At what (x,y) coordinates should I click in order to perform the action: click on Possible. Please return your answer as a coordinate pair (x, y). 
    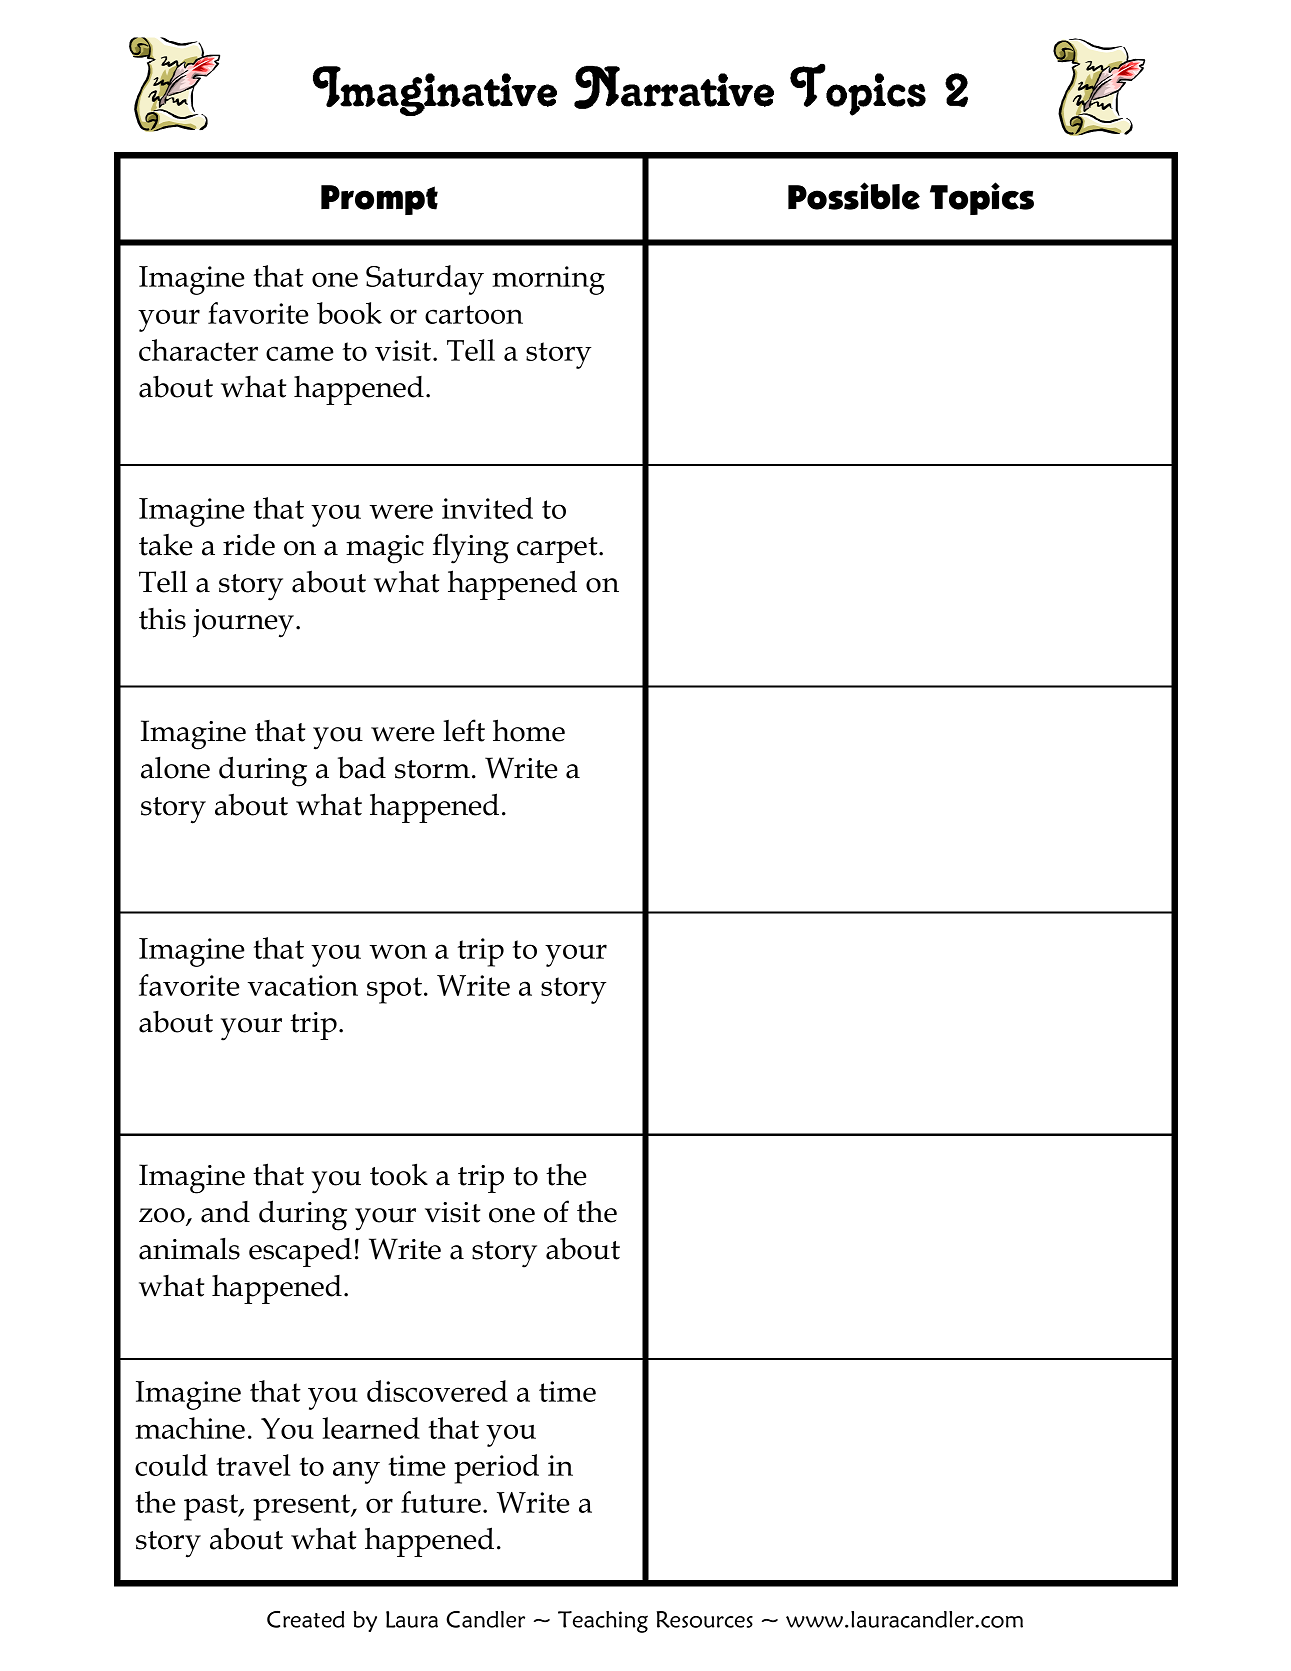
    Looking at the image, I should click on (854, 196).
